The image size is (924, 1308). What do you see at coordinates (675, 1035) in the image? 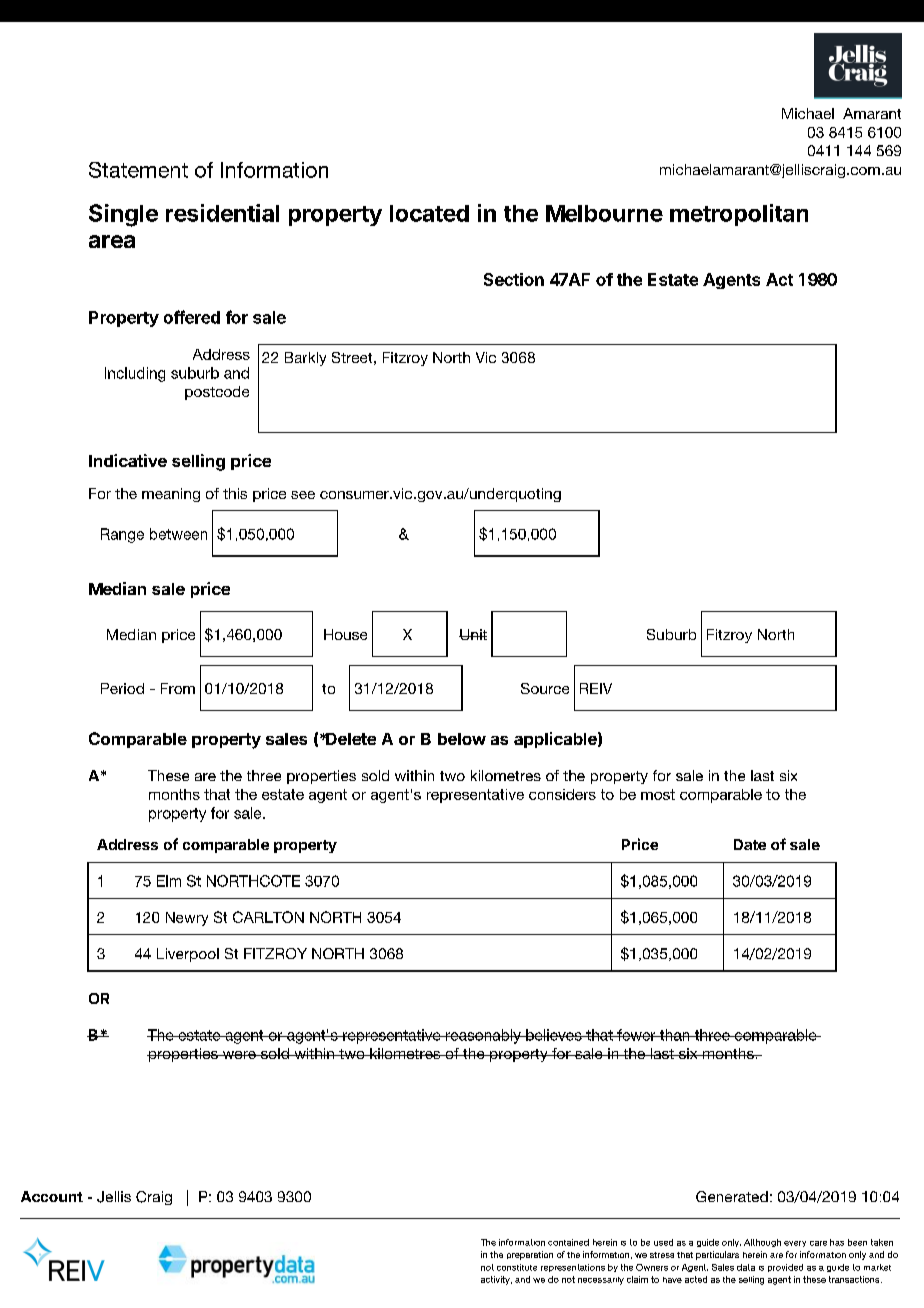
I see `than` at bounding box center [675, 1035].
